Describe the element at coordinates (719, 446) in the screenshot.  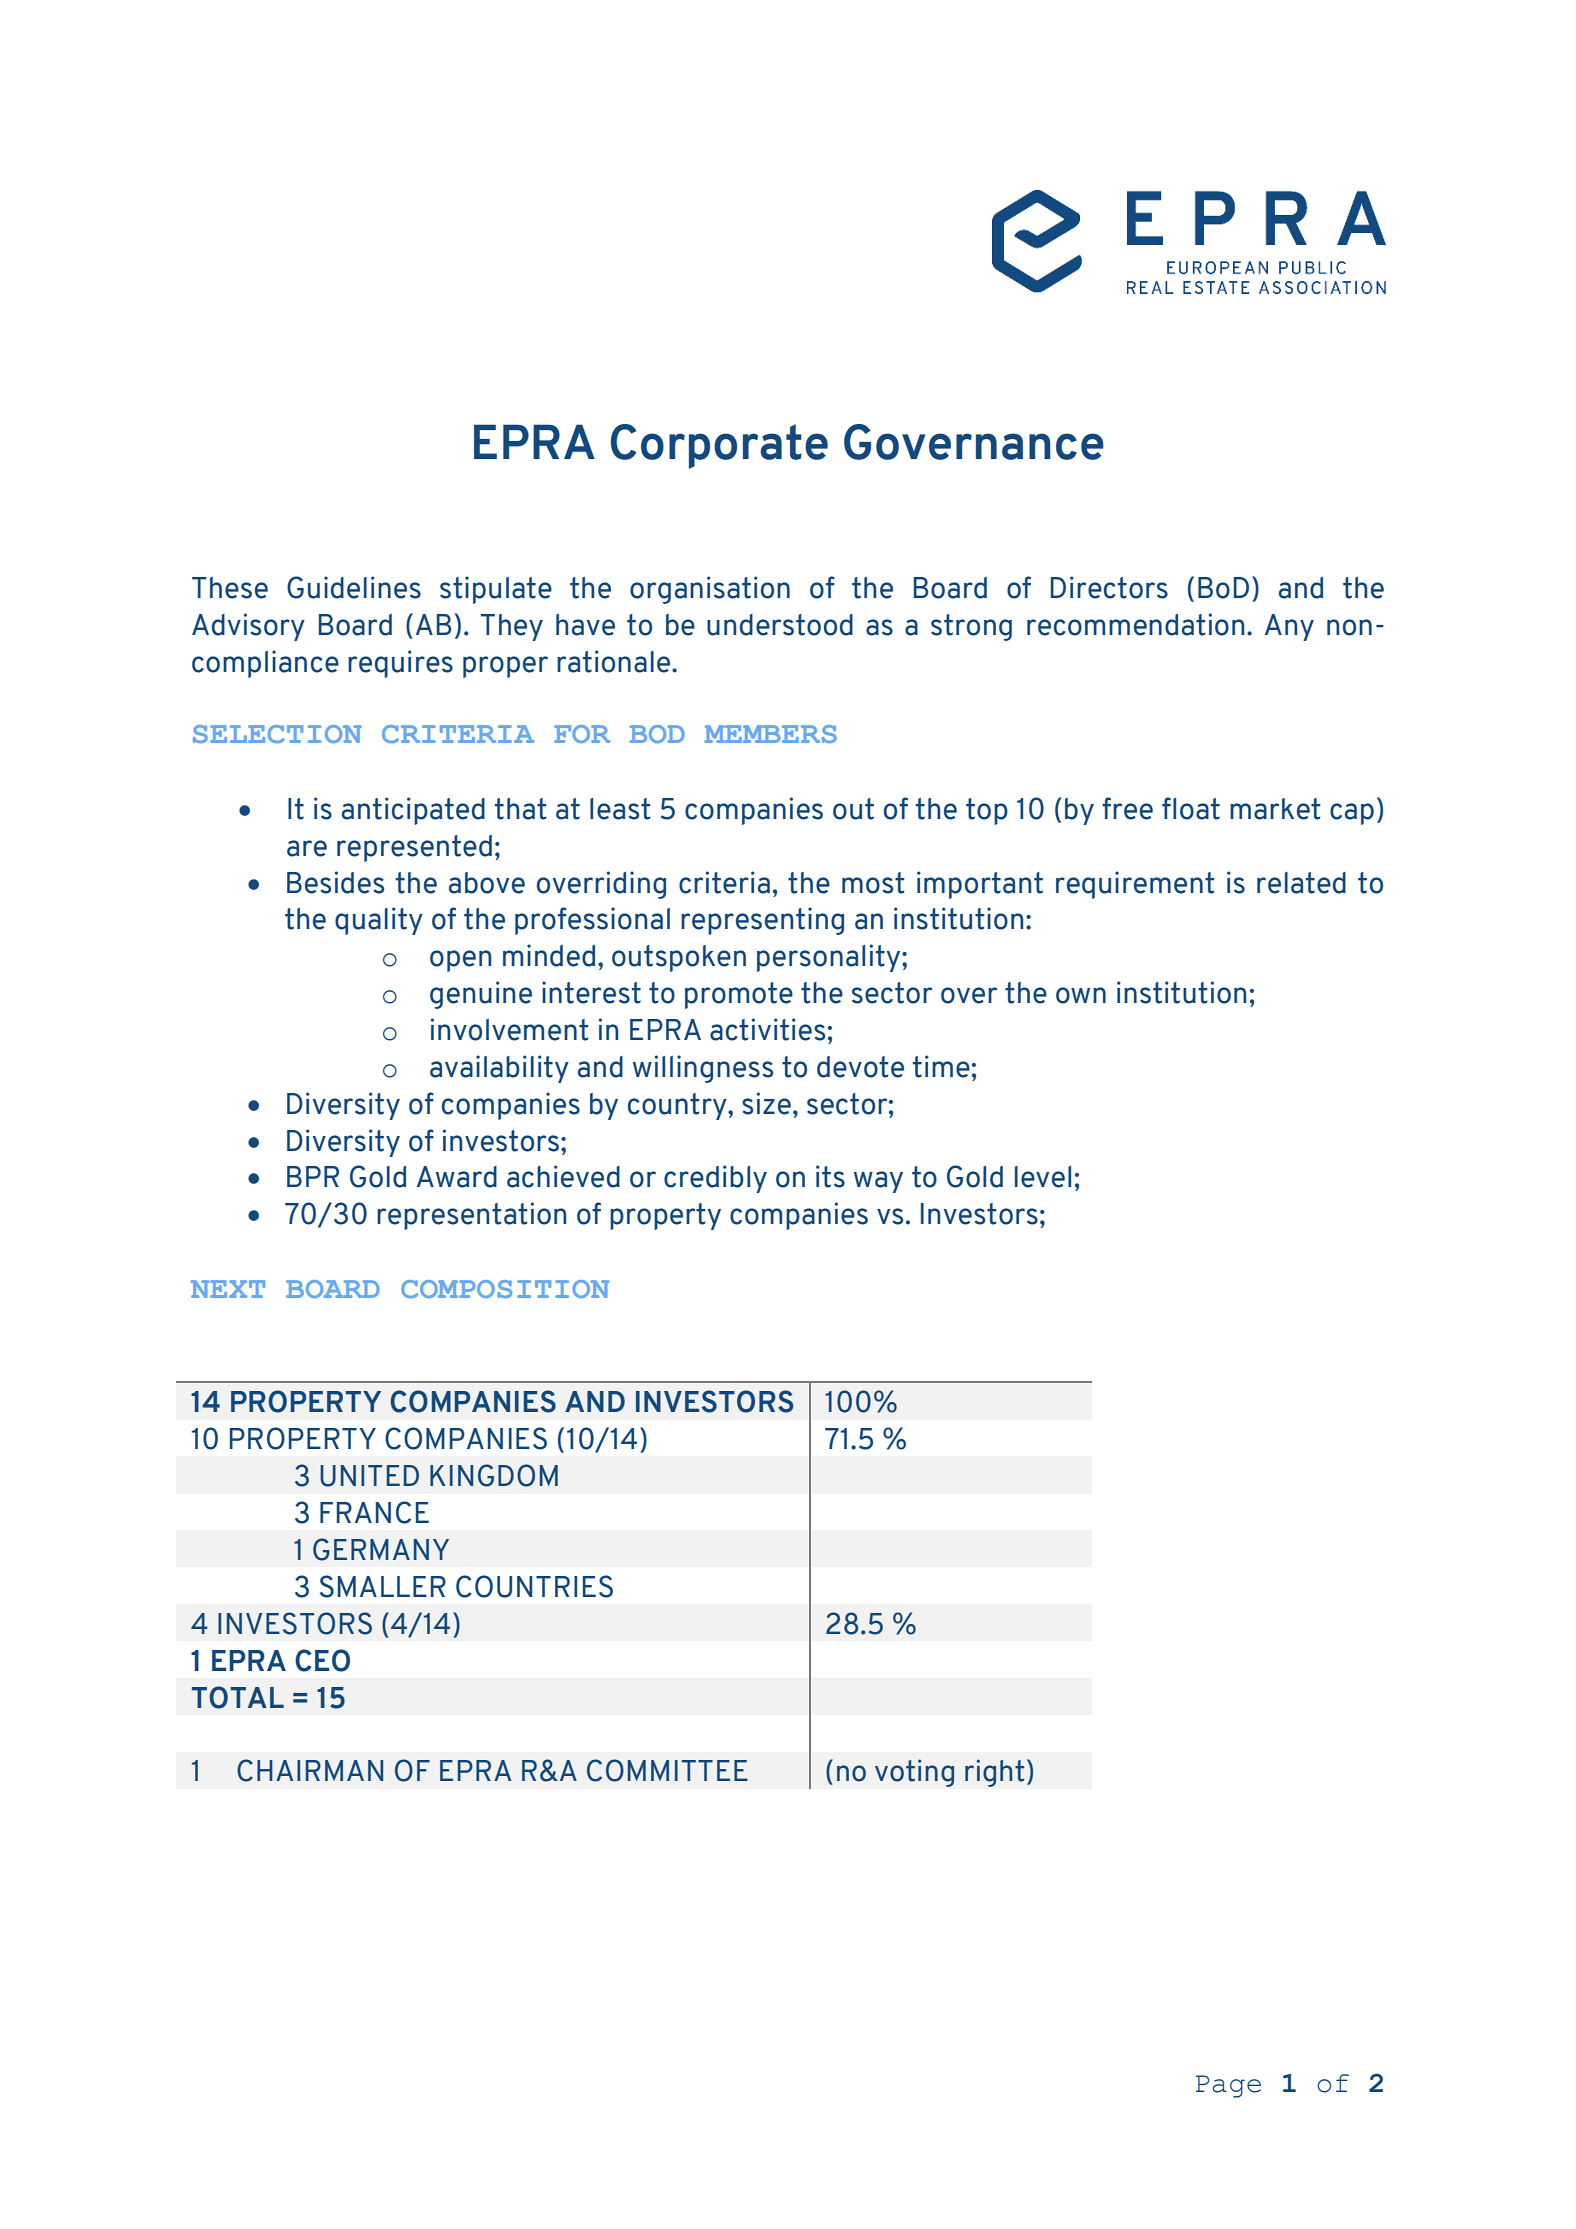
I see `Corporate` at that location.
